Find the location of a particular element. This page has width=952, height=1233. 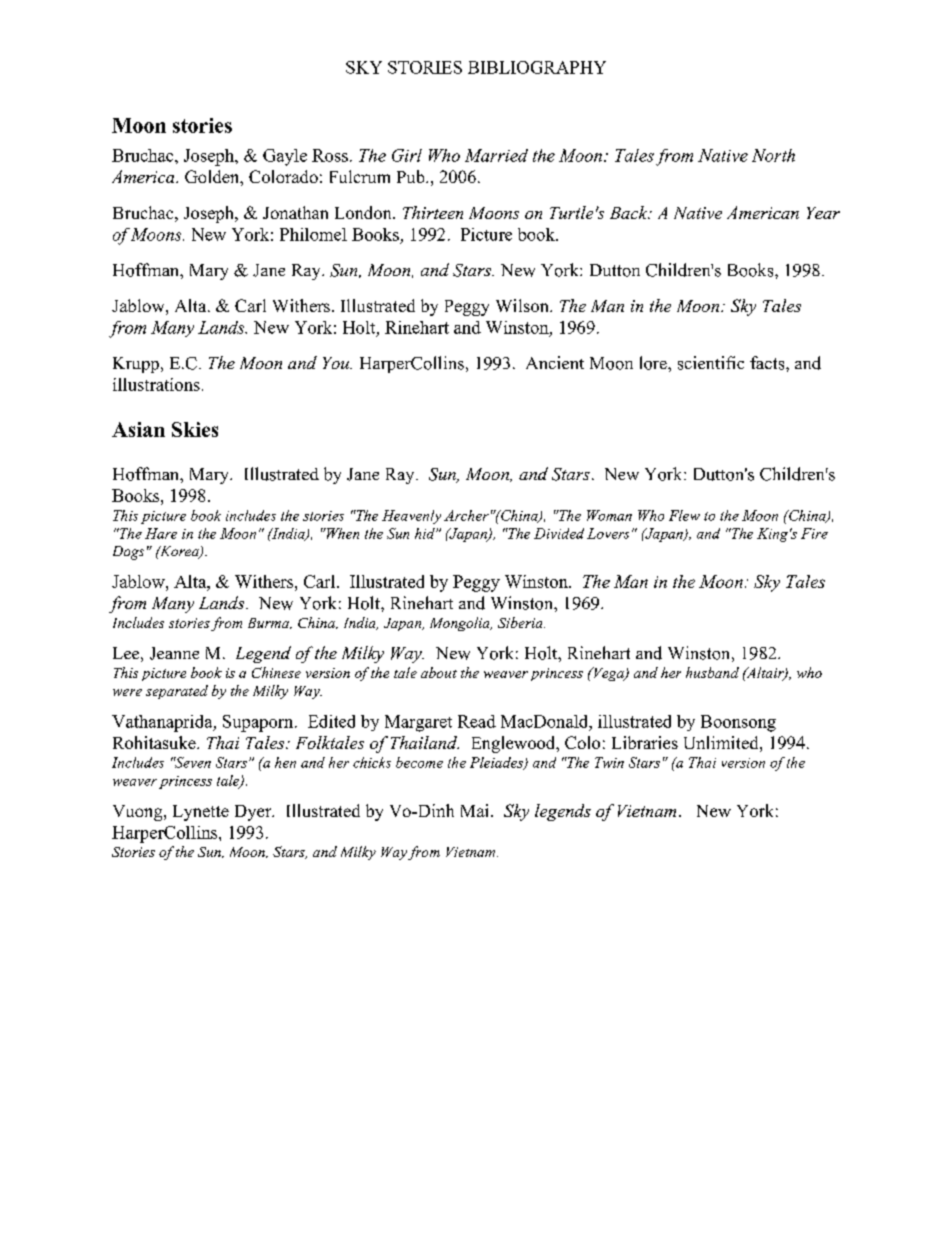

facts is located at coordinates (768, 363).
